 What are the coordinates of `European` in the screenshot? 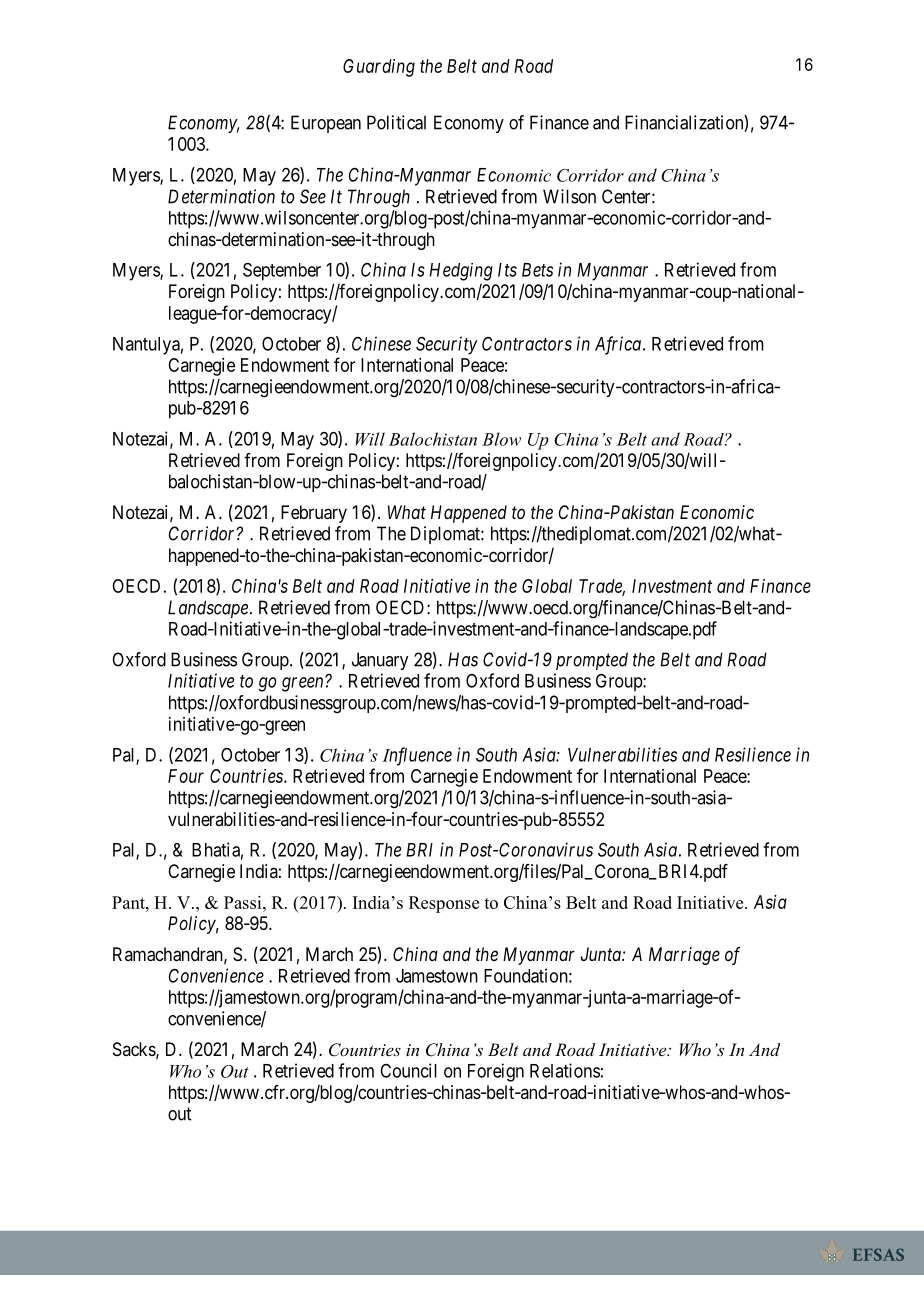 It's located at (326, 124).
